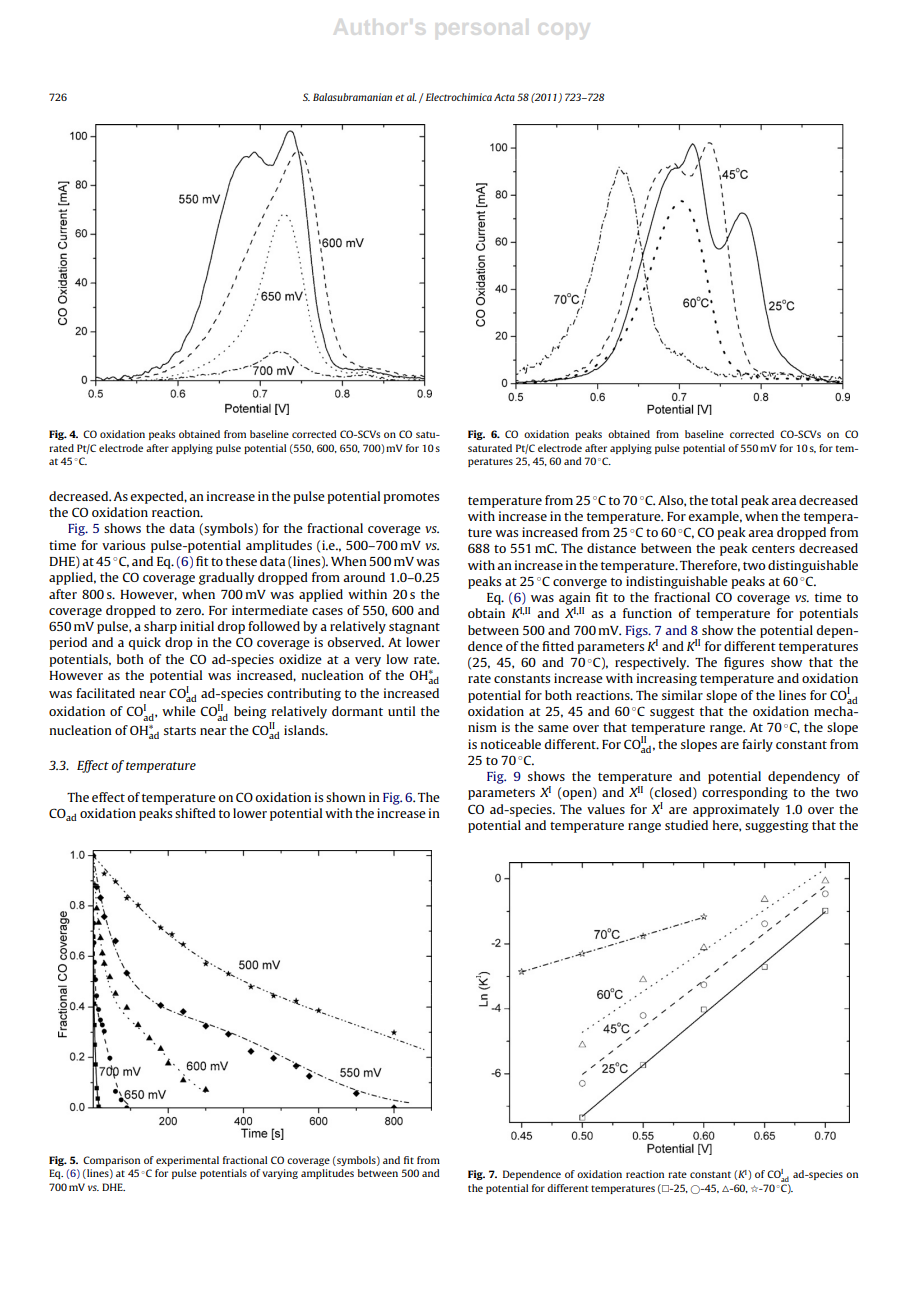  Describe the element at coordinates (411, 498) in the screenshot. I see `promotes` at that location.
